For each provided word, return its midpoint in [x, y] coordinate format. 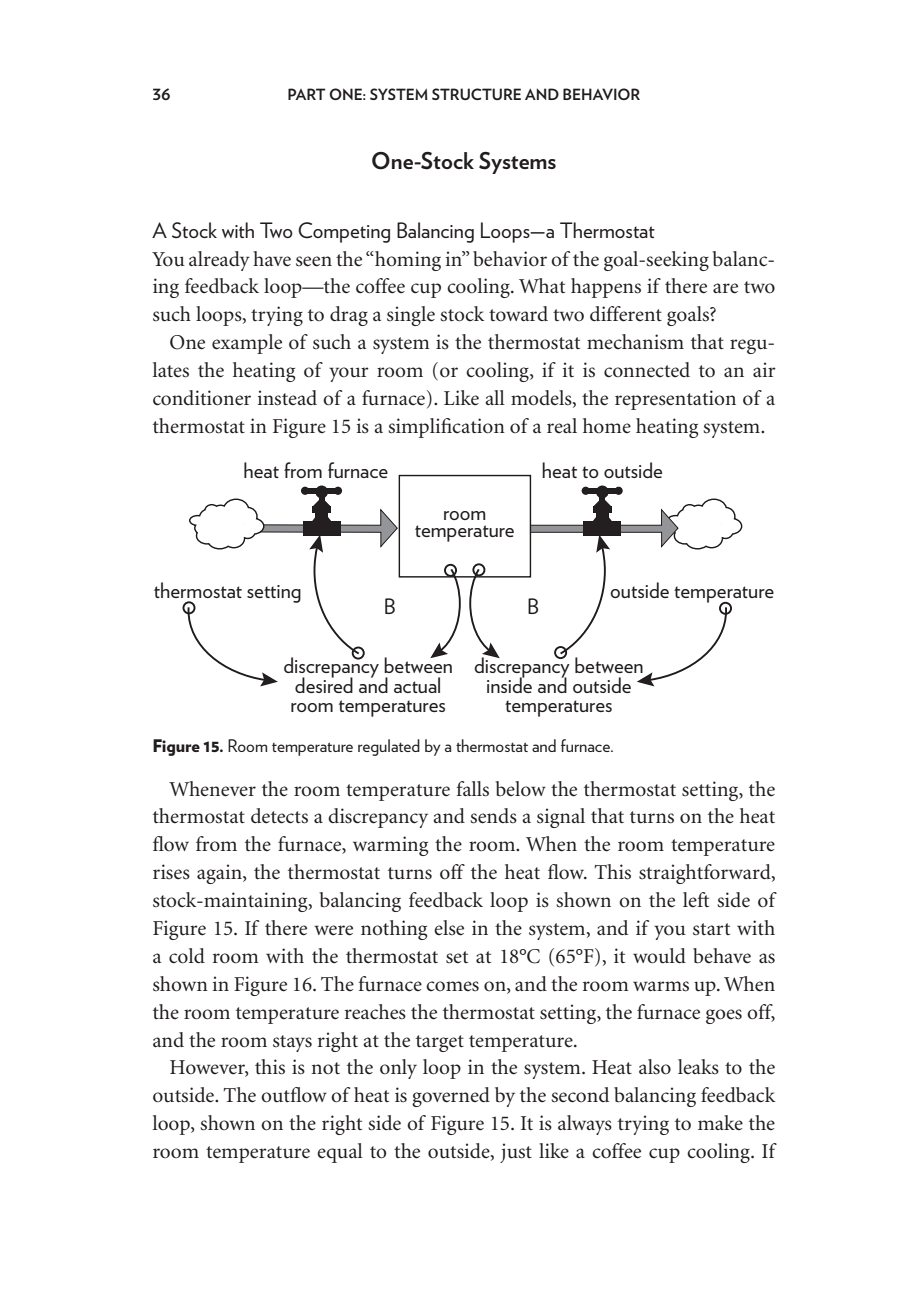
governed [451, 1097]
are [725, 288]
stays [292, 1043]
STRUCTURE [476, 94]
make [720, 1122]
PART [307, 94]
